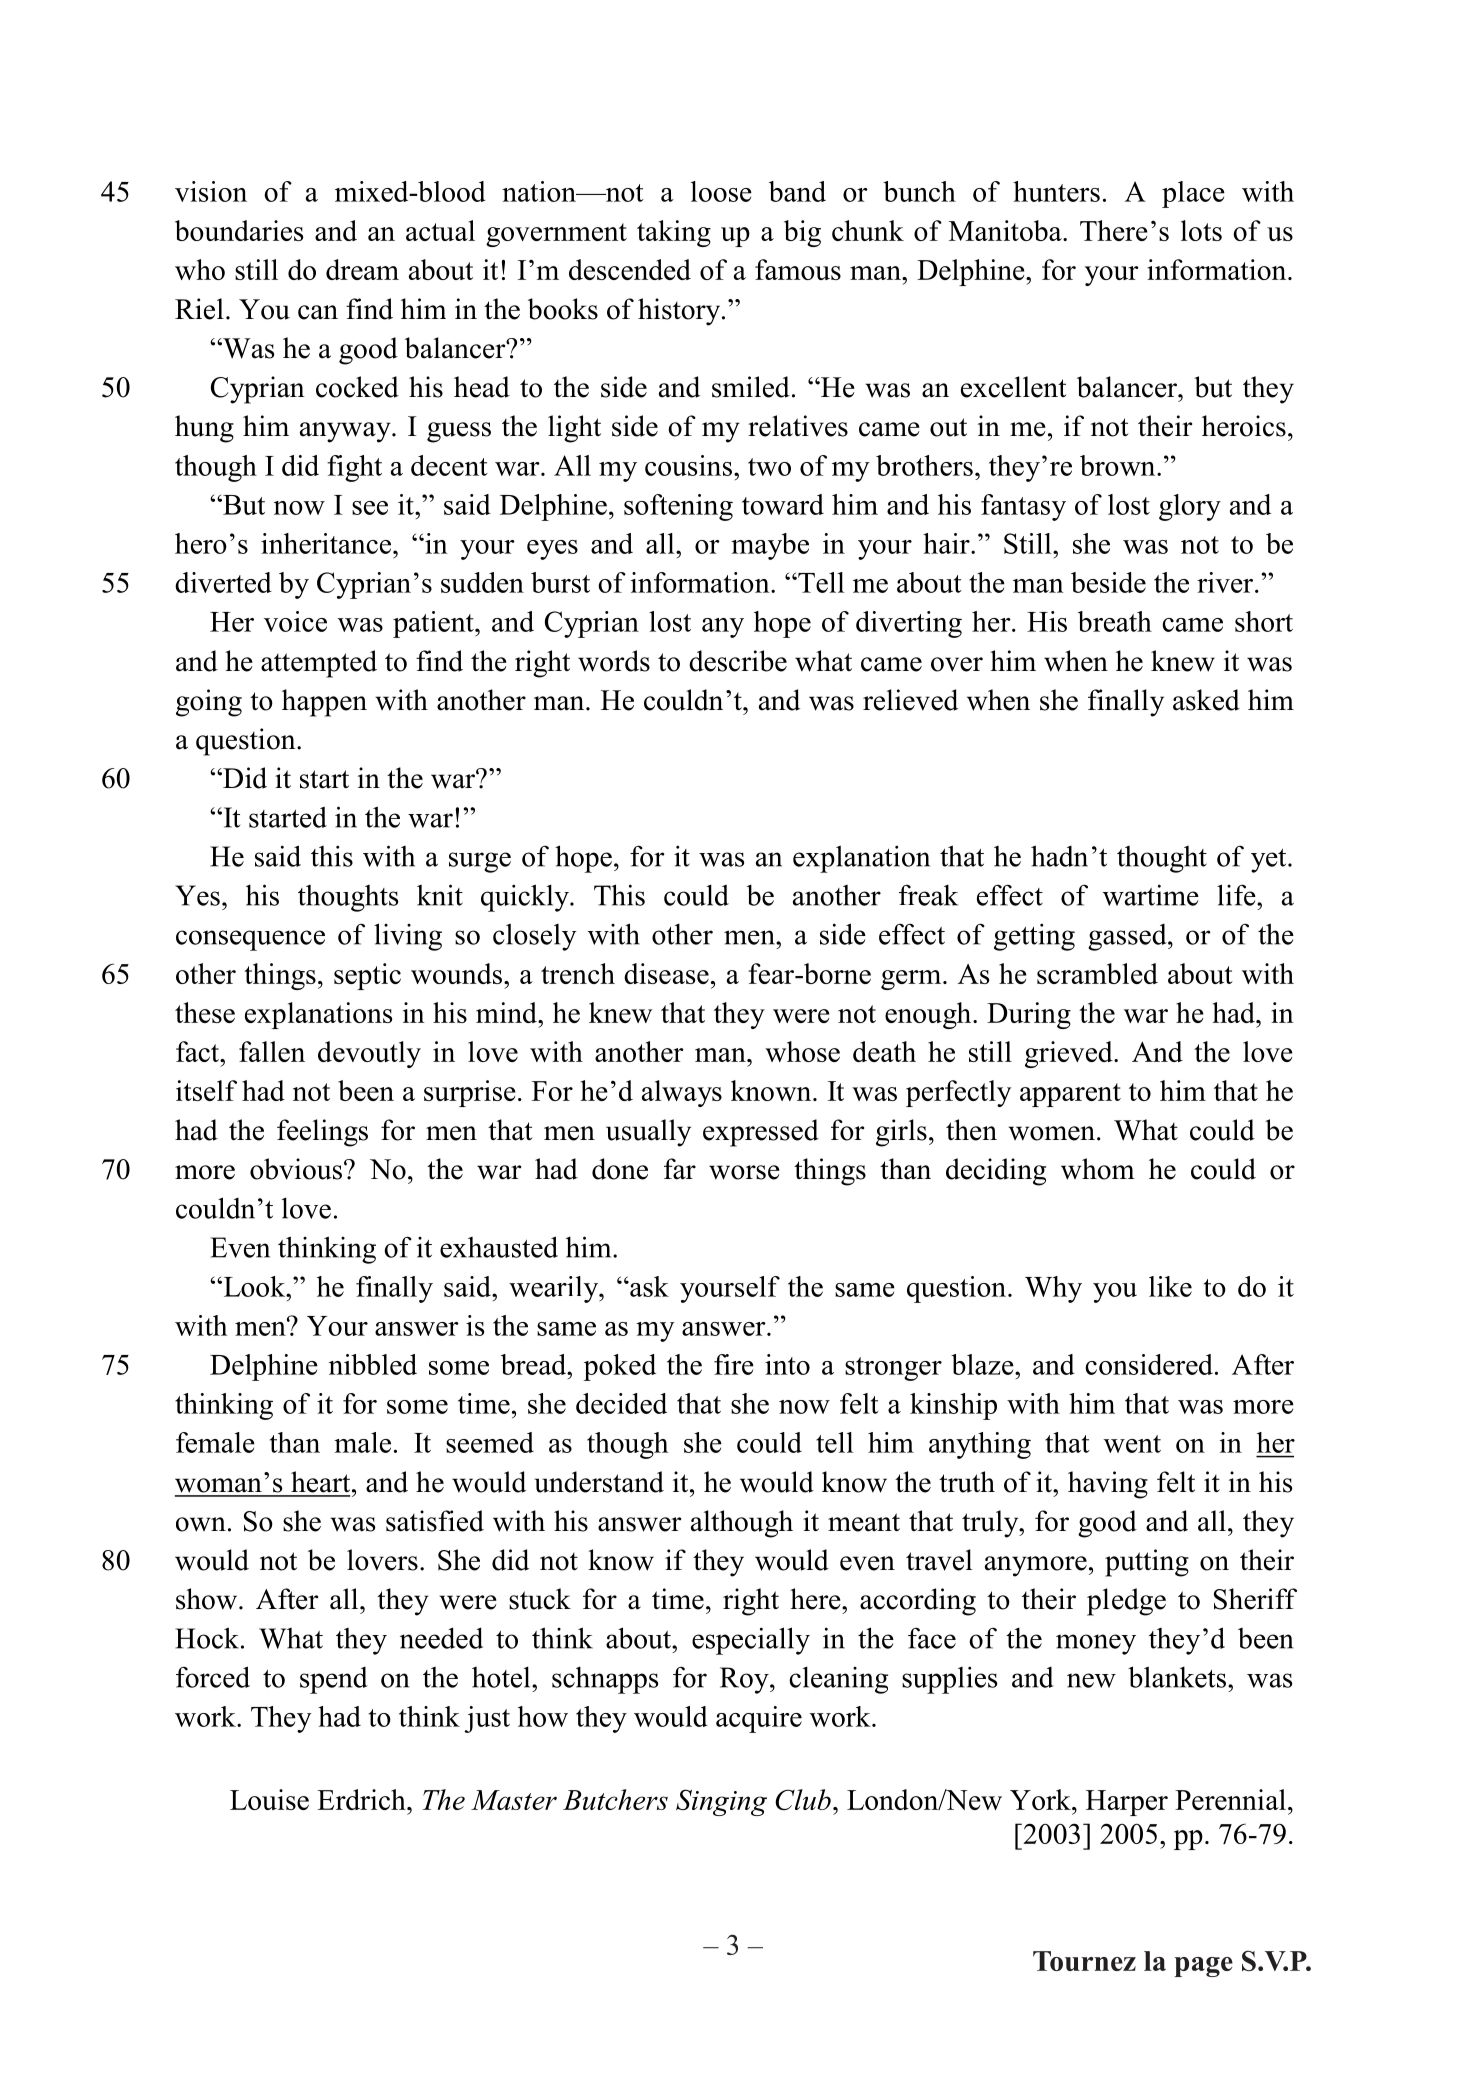 This screenshot has width=1467, height=2074. What do you see at coordinates (373, 1364) in the screenshot?
I see `nibbled` at bounding box center [373, 1364].
